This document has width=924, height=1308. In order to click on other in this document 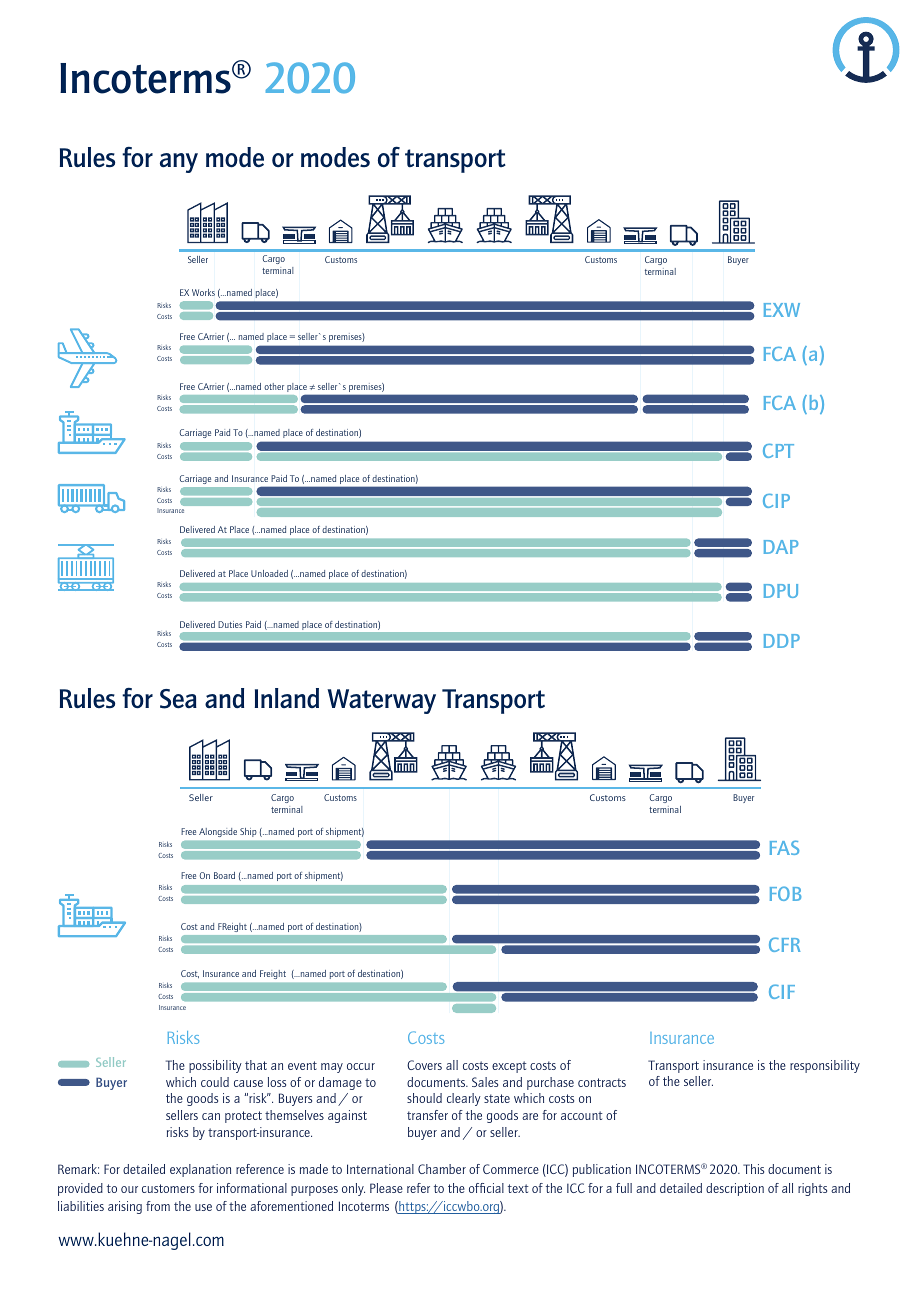, I will do `click(274, 386)`.
